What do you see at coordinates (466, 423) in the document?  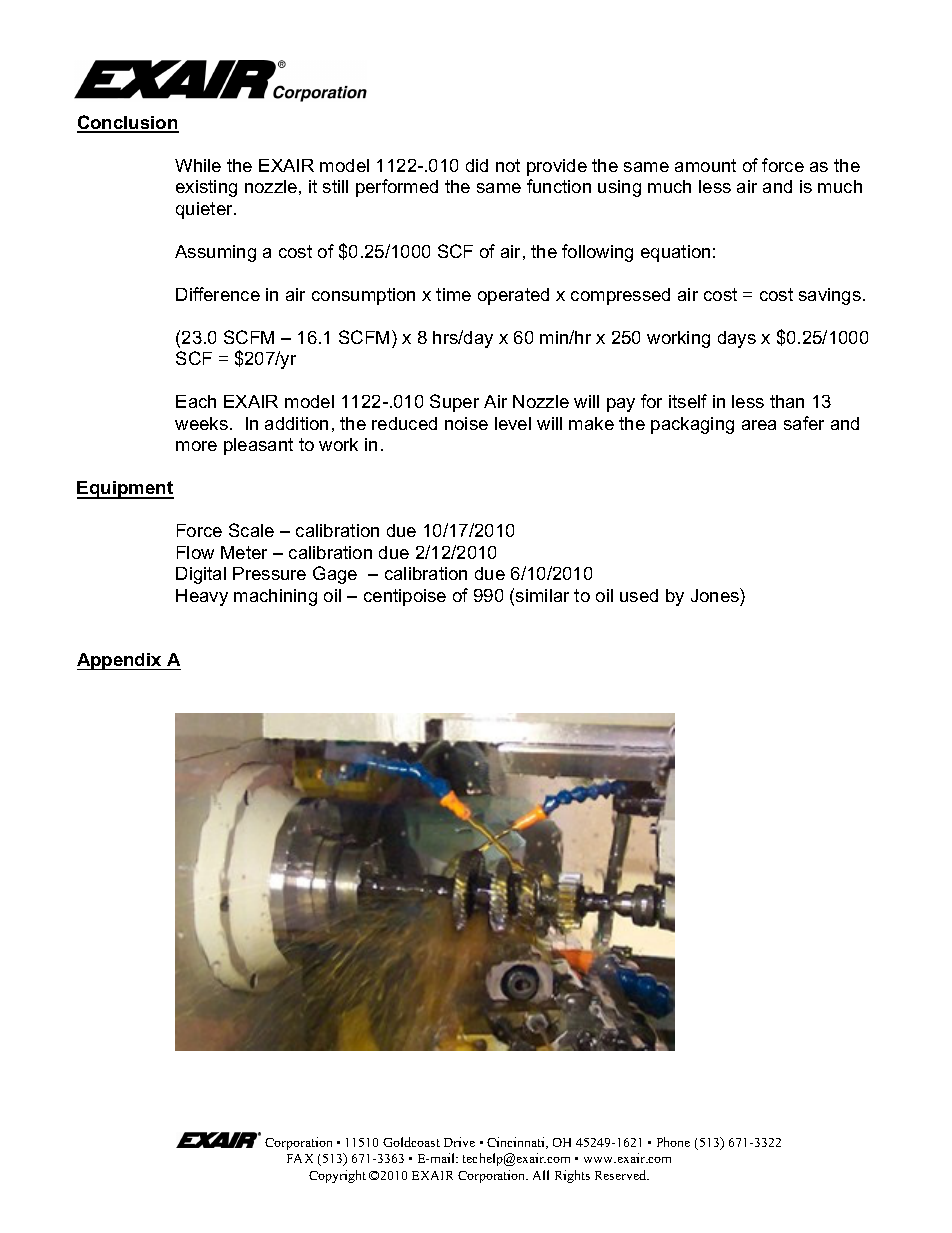 I see `noise` at bounding box center [466, 423].
